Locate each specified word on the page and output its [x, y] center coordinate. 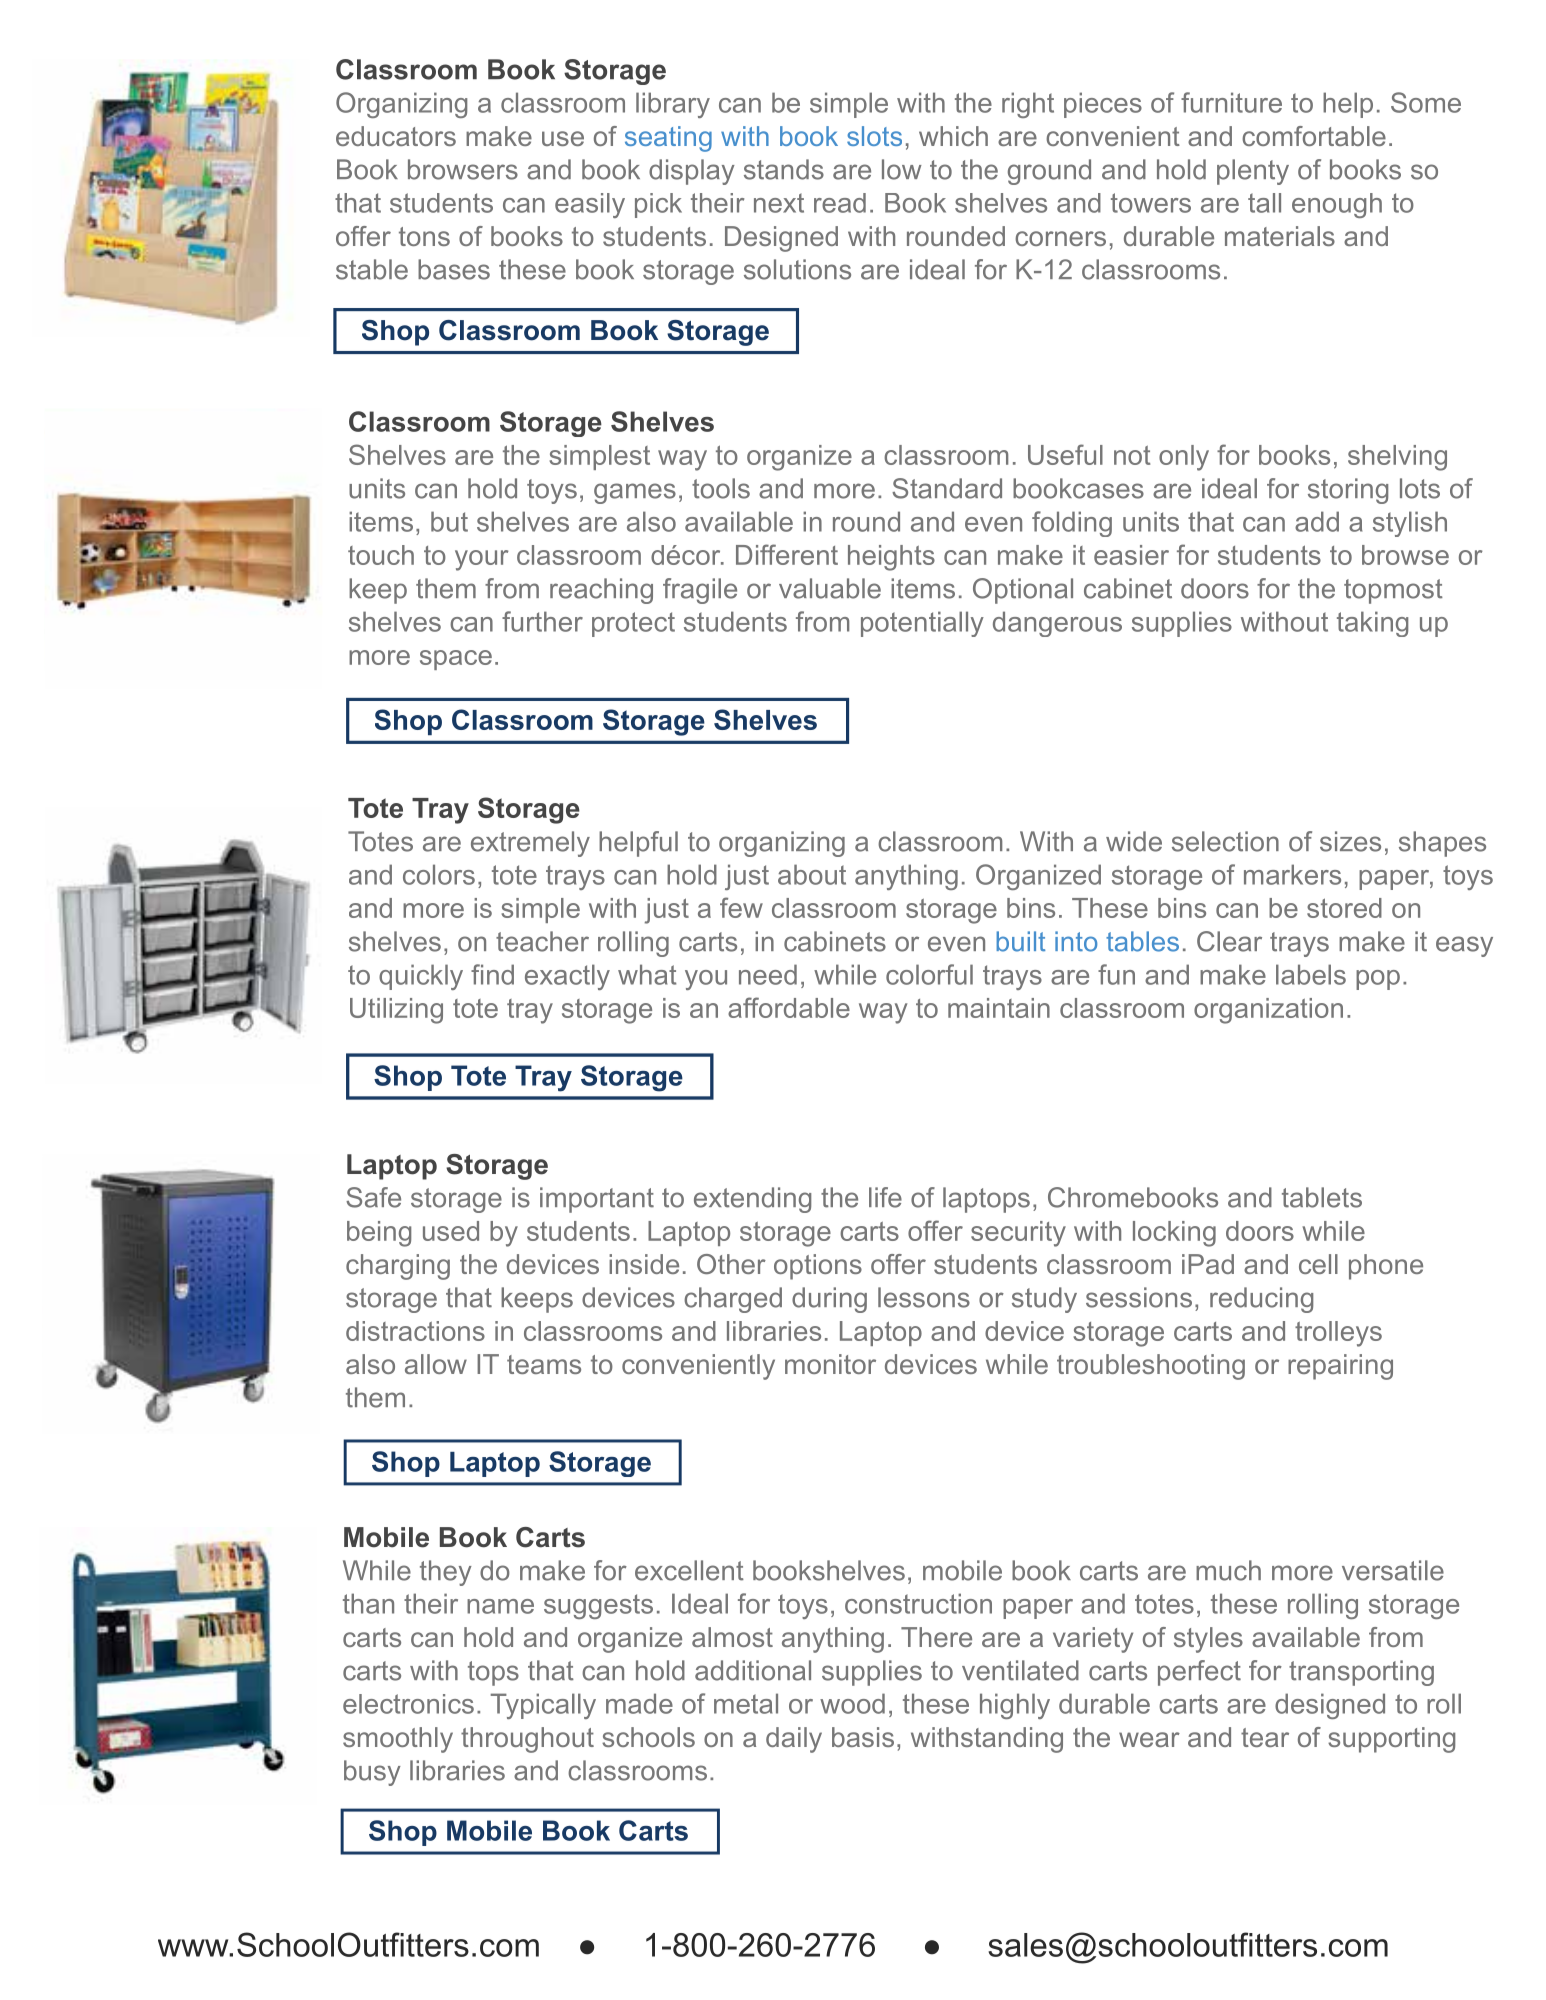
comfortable [1314, 136]
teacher [542, 941]
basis [863, 1737]
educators [396, 136]
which [953, 136]
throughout [527, 1740]
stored [1344, 908]
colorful [929, 974]
